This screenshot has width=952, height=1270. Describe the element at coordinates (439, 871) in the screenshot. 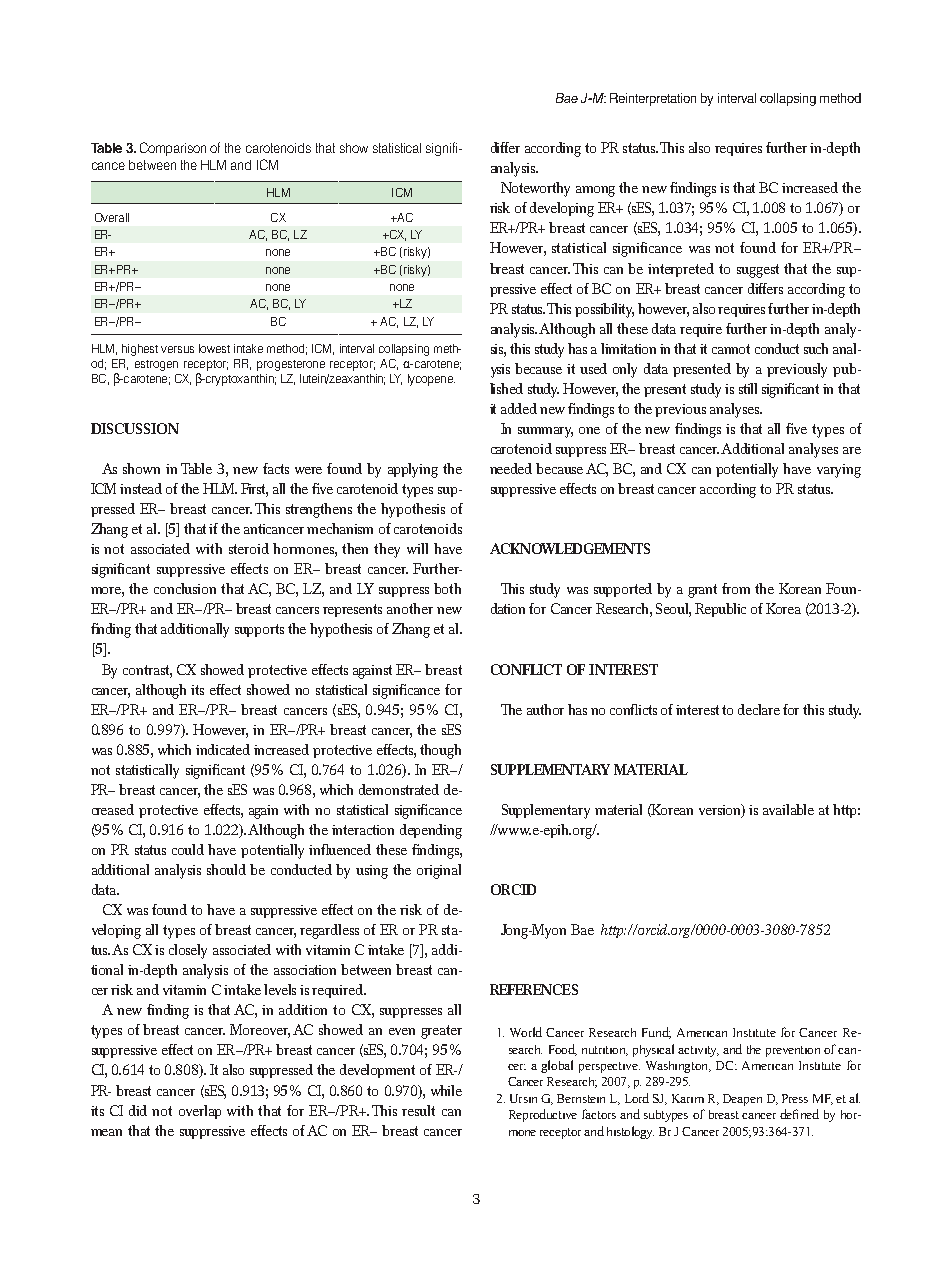

I see `original` at that location.
